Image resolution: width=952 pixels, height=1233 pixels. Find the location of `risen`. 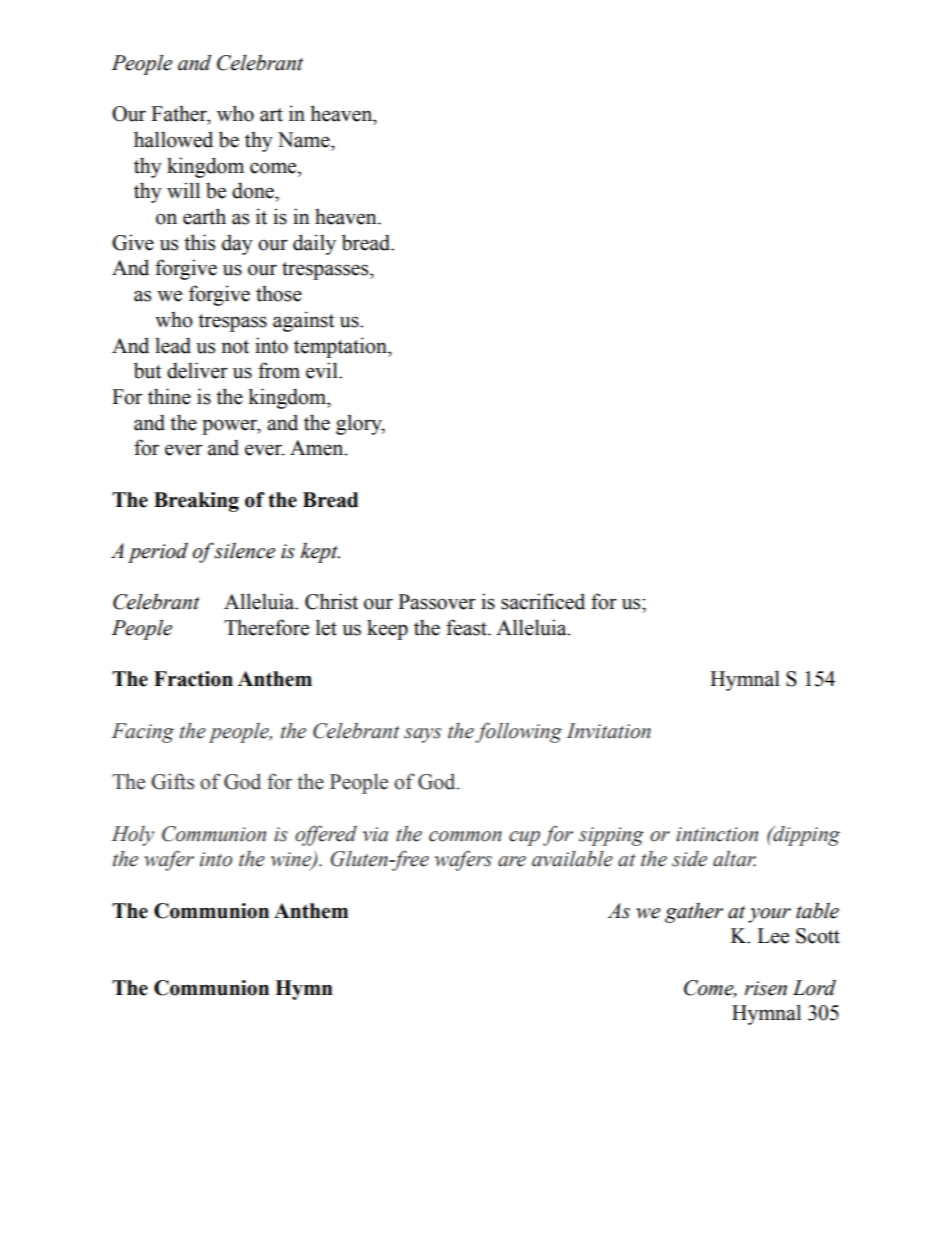

risen is located at coordinates (766, 988).
